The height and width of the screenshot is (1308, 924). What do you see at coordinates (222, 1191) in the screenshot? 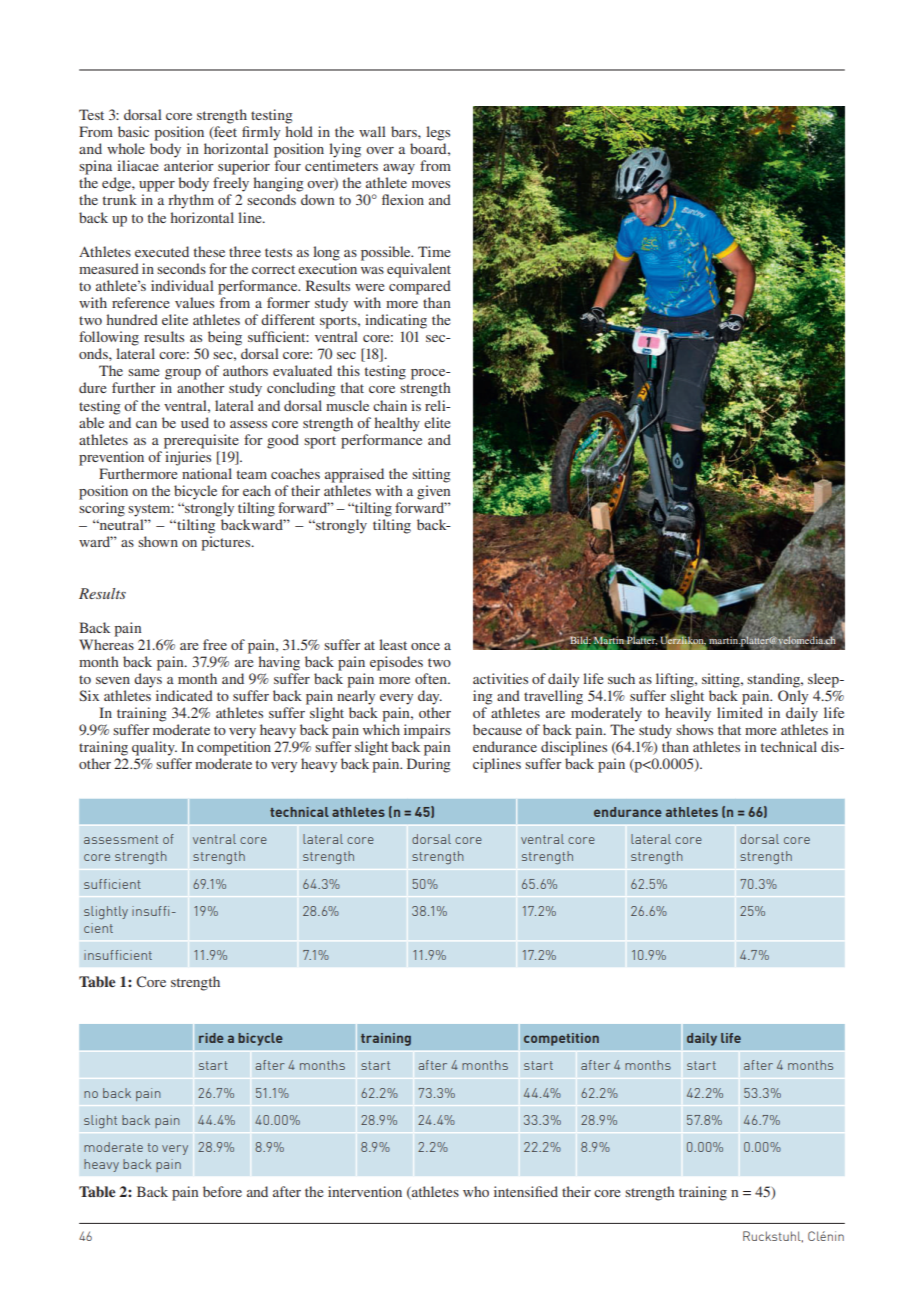
I see `before` at bounding box center [222, 1191].
